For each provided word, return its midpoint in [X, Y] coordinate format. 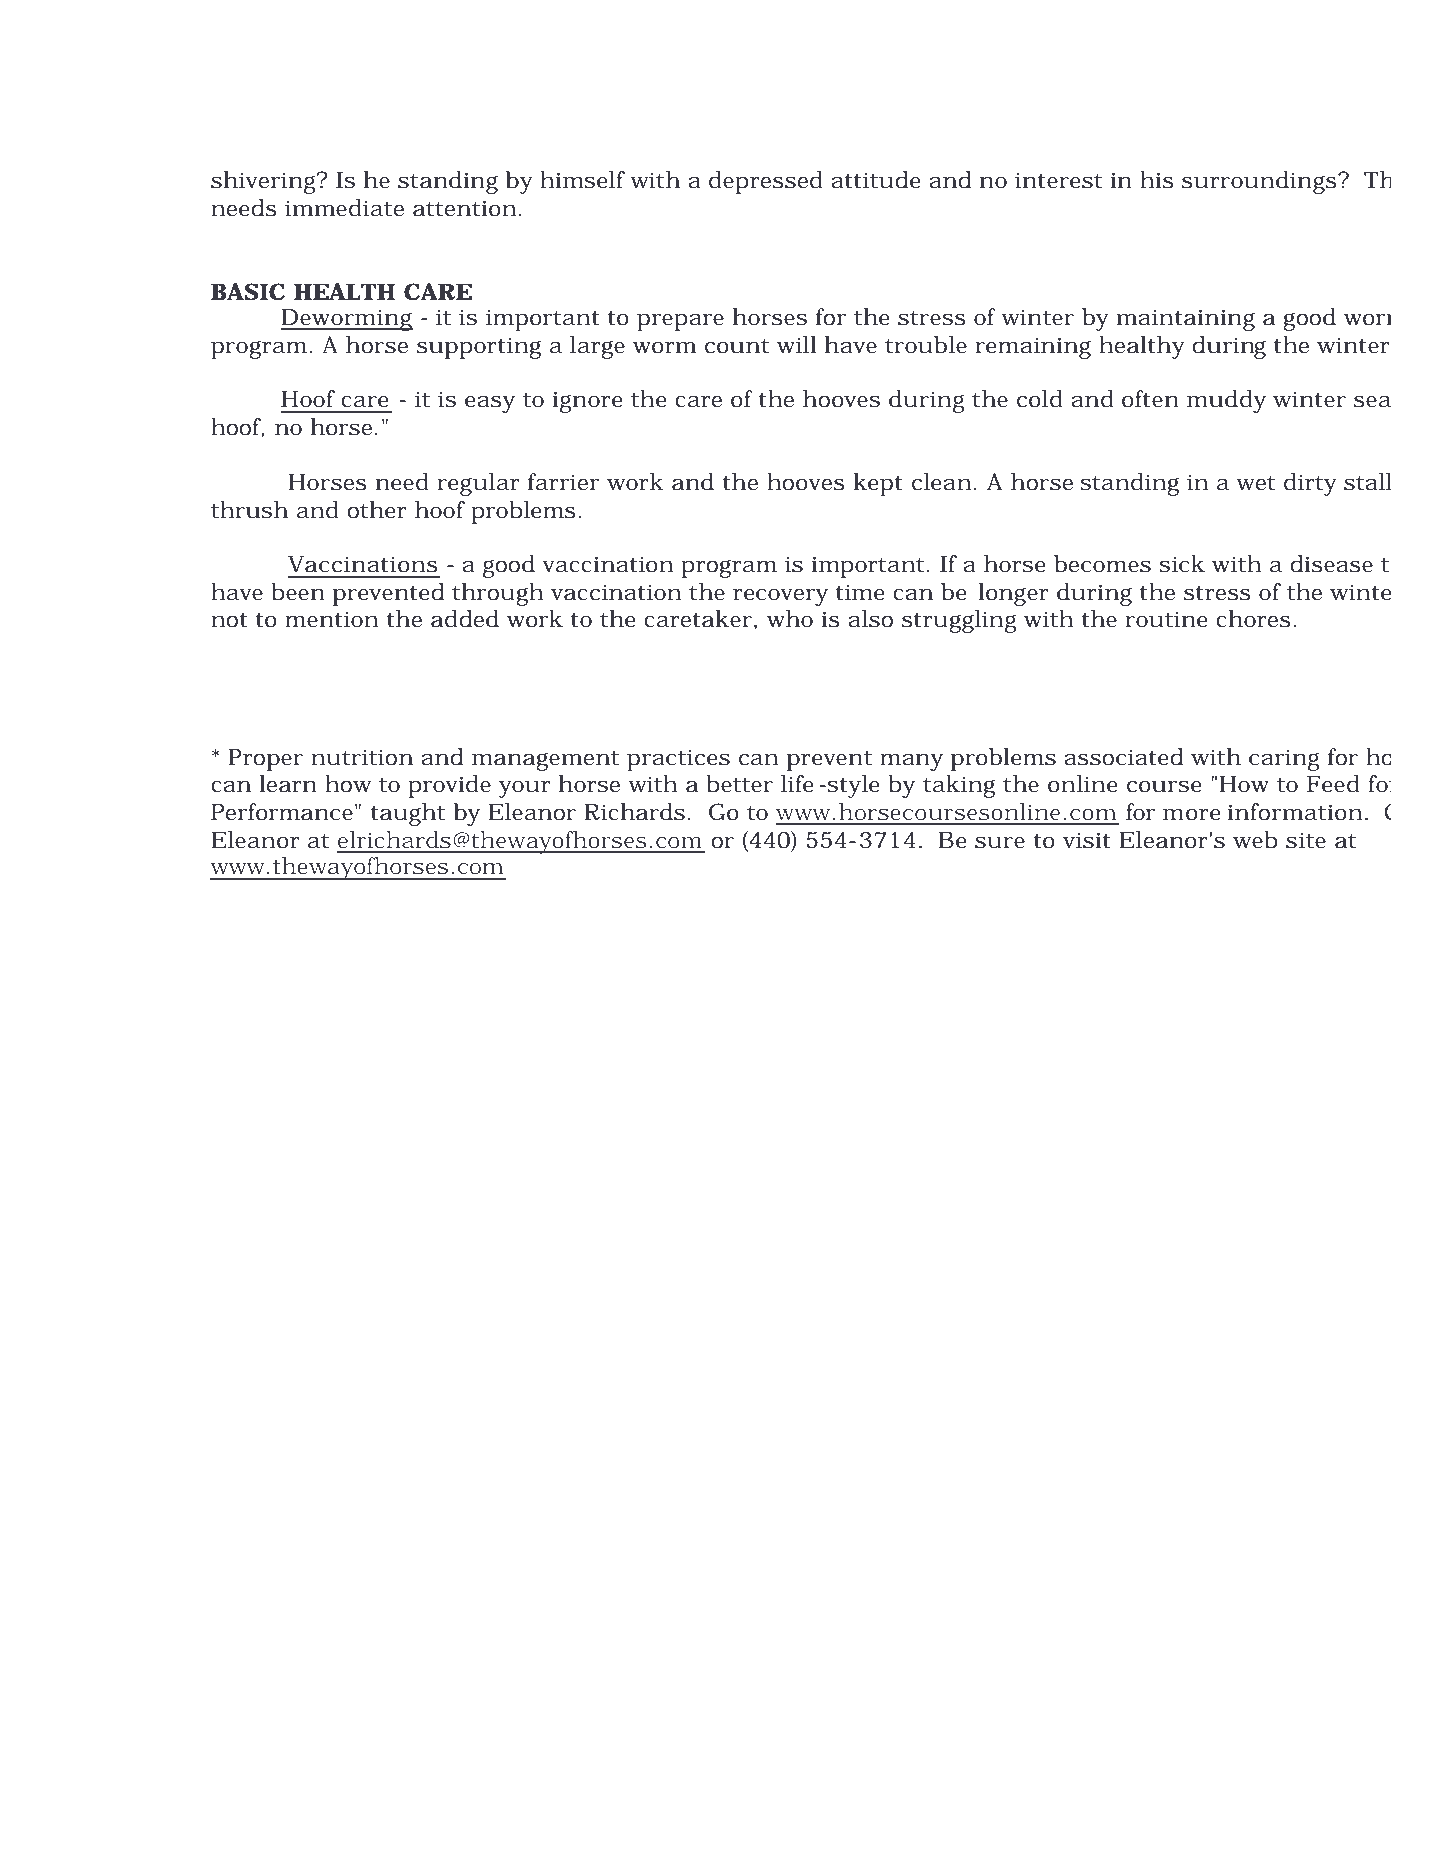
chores [1253, 619]
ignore [587, 402]
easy [490, 404]
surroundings [1259, 182]
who [790, 619]
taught [407, 814]
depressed [766, 182]
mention [331, 619]
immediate [344, 208]
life [797, 784]
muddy [1226, 401]
